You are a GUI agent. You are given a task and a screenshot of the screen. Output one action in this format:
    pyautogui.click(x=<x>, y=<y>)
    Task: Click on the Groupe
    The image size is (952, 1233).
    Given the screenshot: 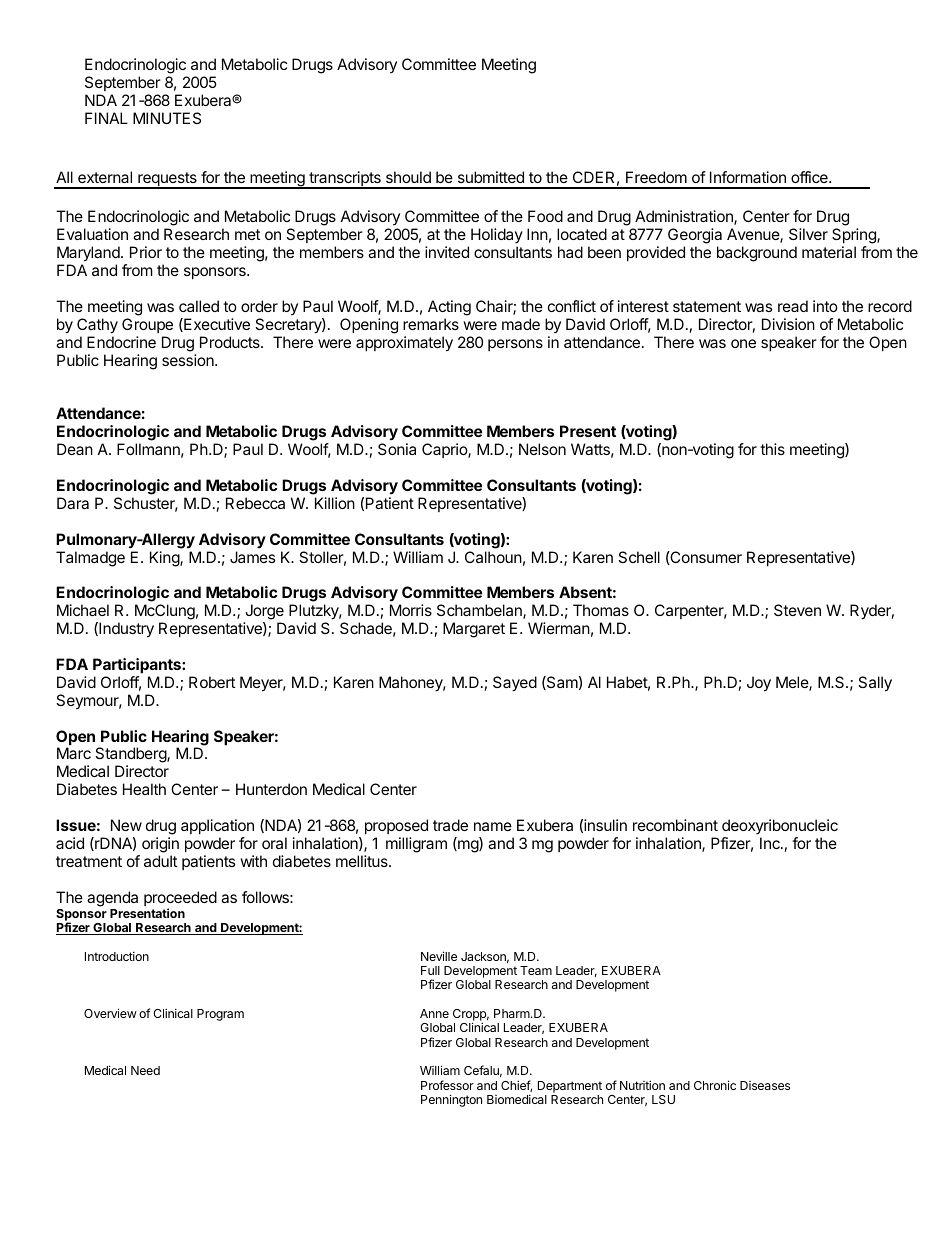 What is the action you would take?
    pyautogui.click(x=147, y=325)
